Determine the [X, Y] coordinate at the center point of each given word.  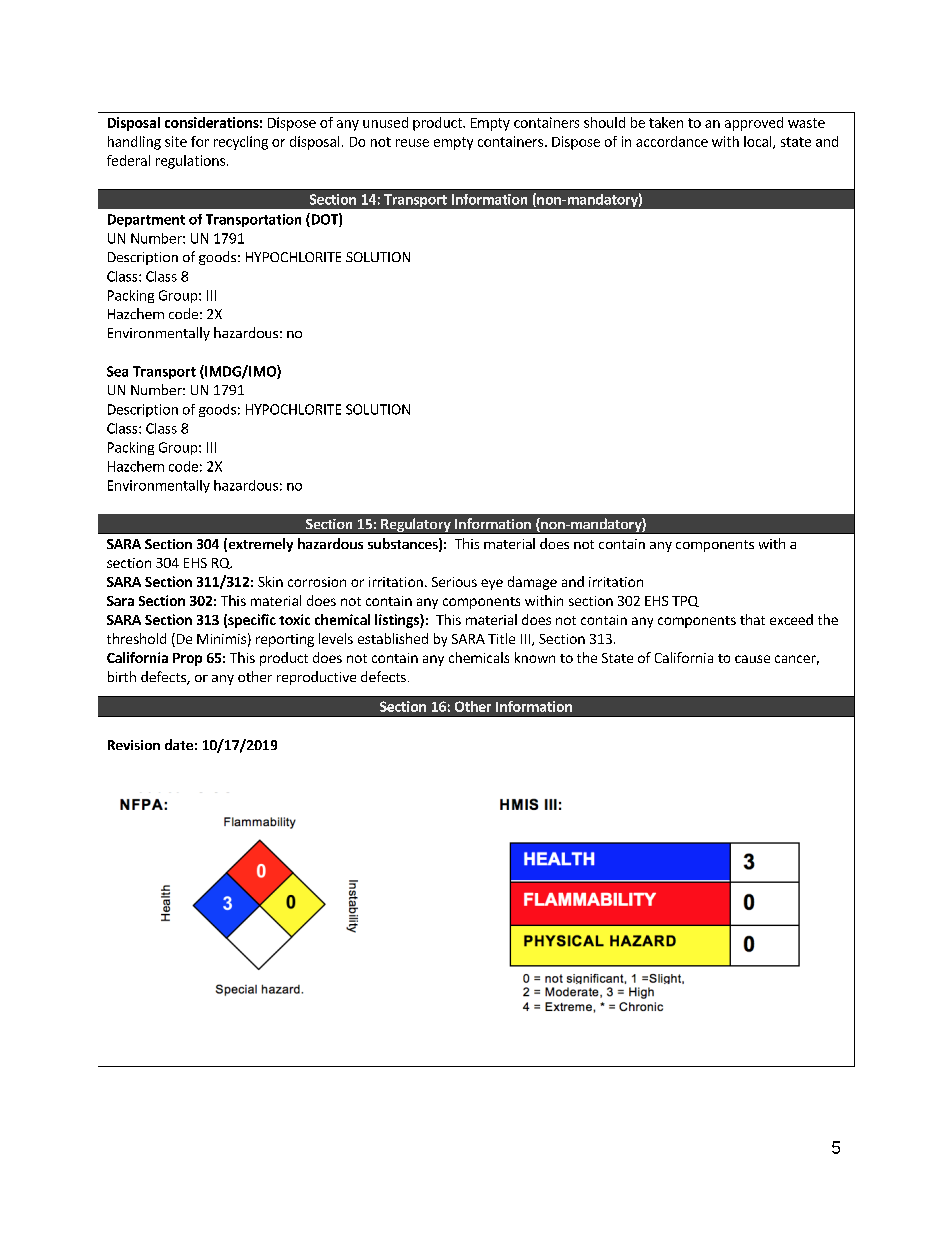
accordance [672, 141]
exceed [791, 619]
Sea [117, 371]
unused [385, 122]
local [759, 142]
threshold [136, 638]
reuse [412, 143]
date [179, 744]
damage [532, 583]
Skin [270, 581]
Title [501, 638]
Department [146, 220]
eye [492, 584]
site [176, 141]
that [752, 619]
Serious [454, 582]
